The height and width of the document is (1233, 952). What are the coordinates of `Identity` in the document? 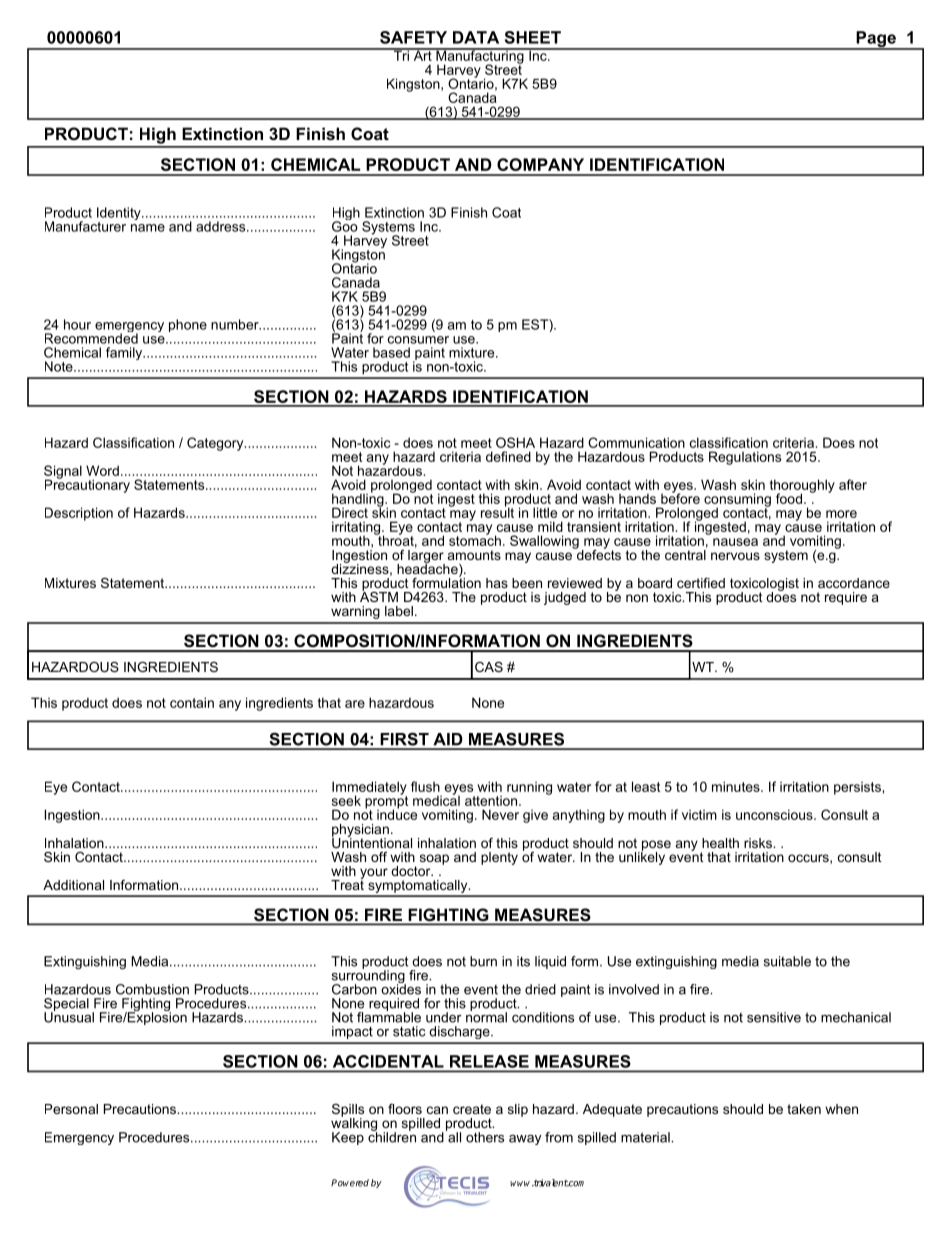 It's located at (120, 215).
